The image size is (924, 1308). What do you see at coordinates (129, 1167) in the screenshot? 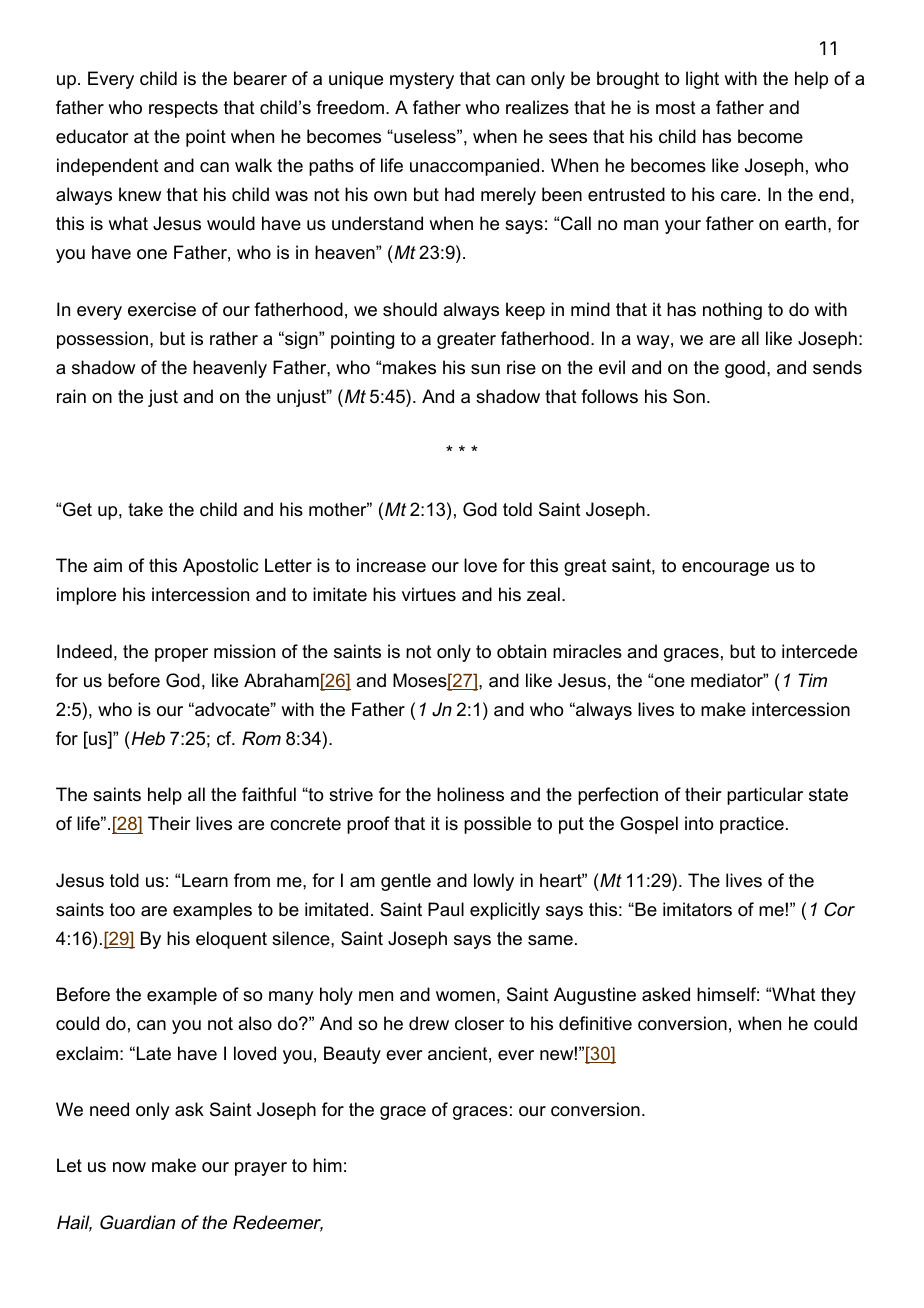
I see `now` at bounding box center [129, 1167].
